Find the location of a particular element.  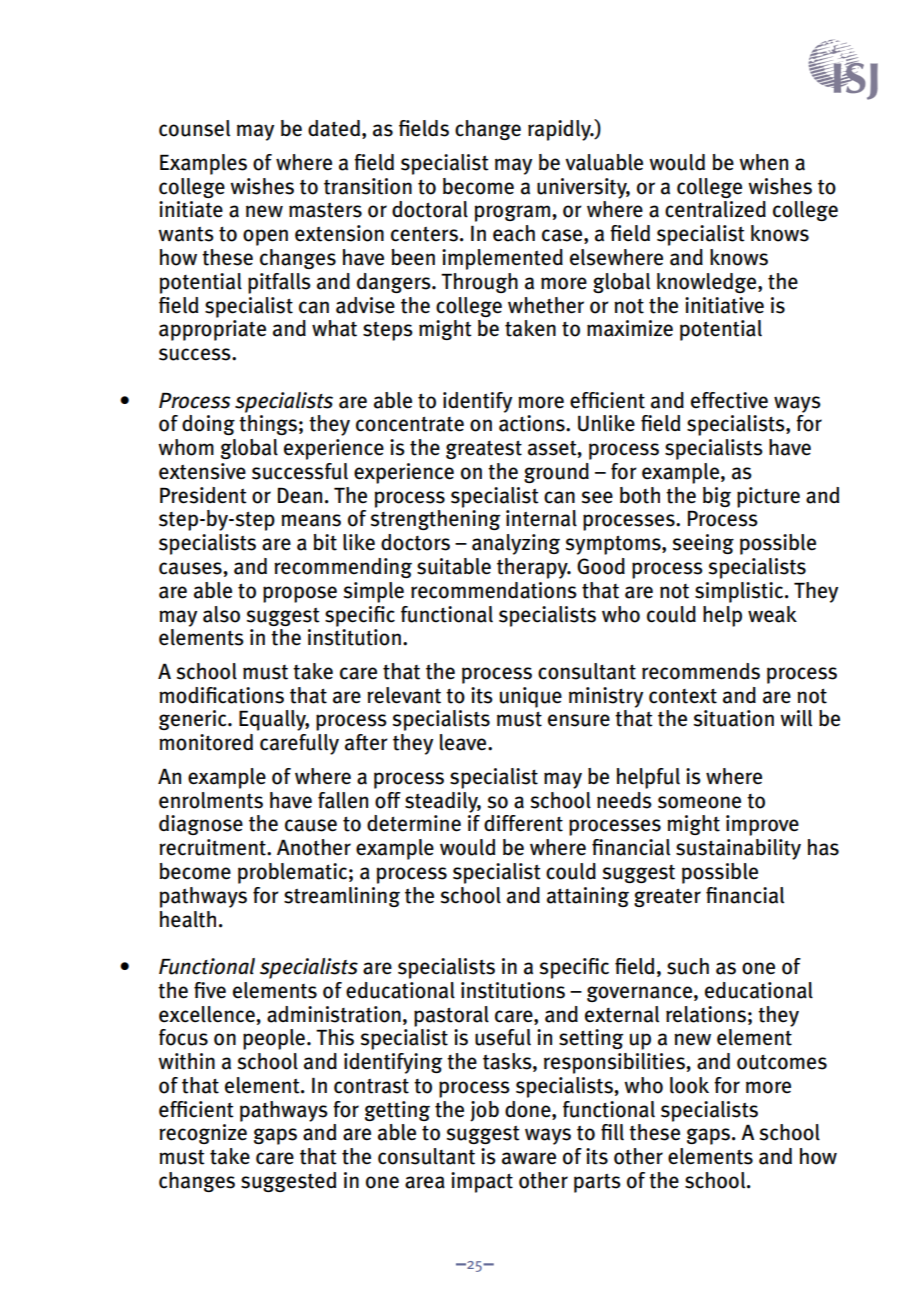

unique is located at coordinates (531, 697).
